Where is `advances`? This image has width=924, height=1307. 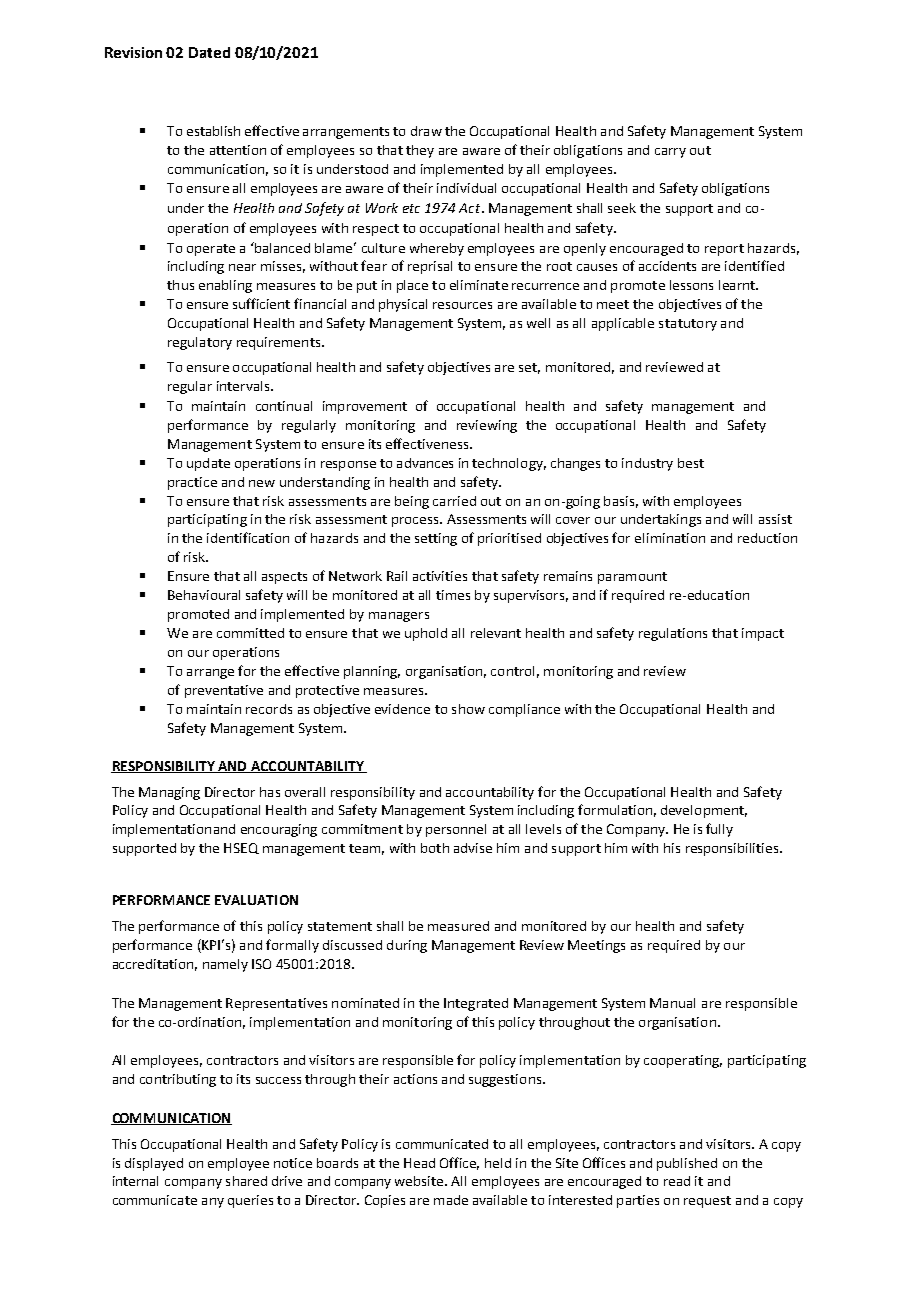 advances is located at coordinates (425, 463).
